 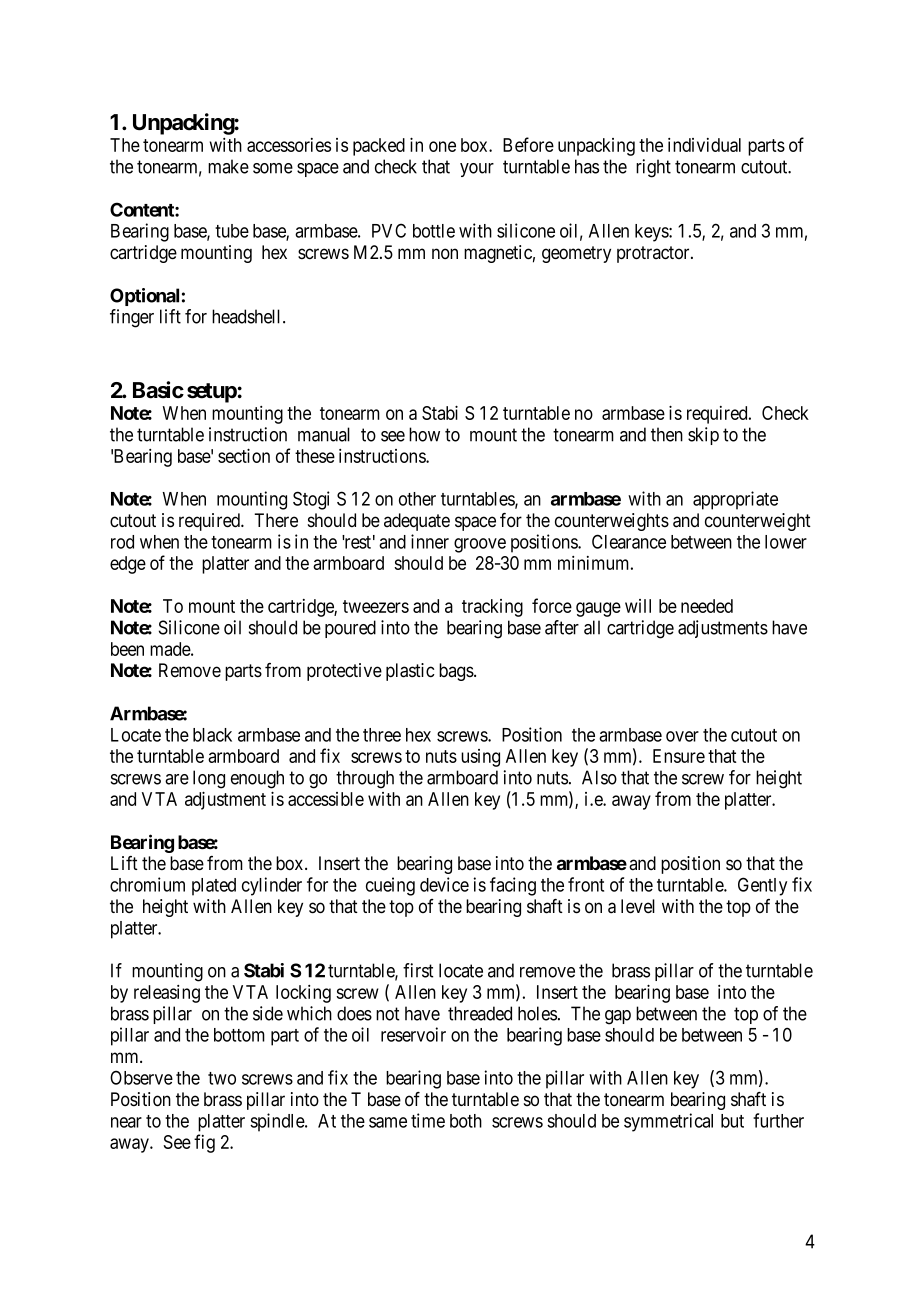 What do you see at coordinates (707, 606) in the screenshot?
I see `needed` at bounding box center [707, 606].
